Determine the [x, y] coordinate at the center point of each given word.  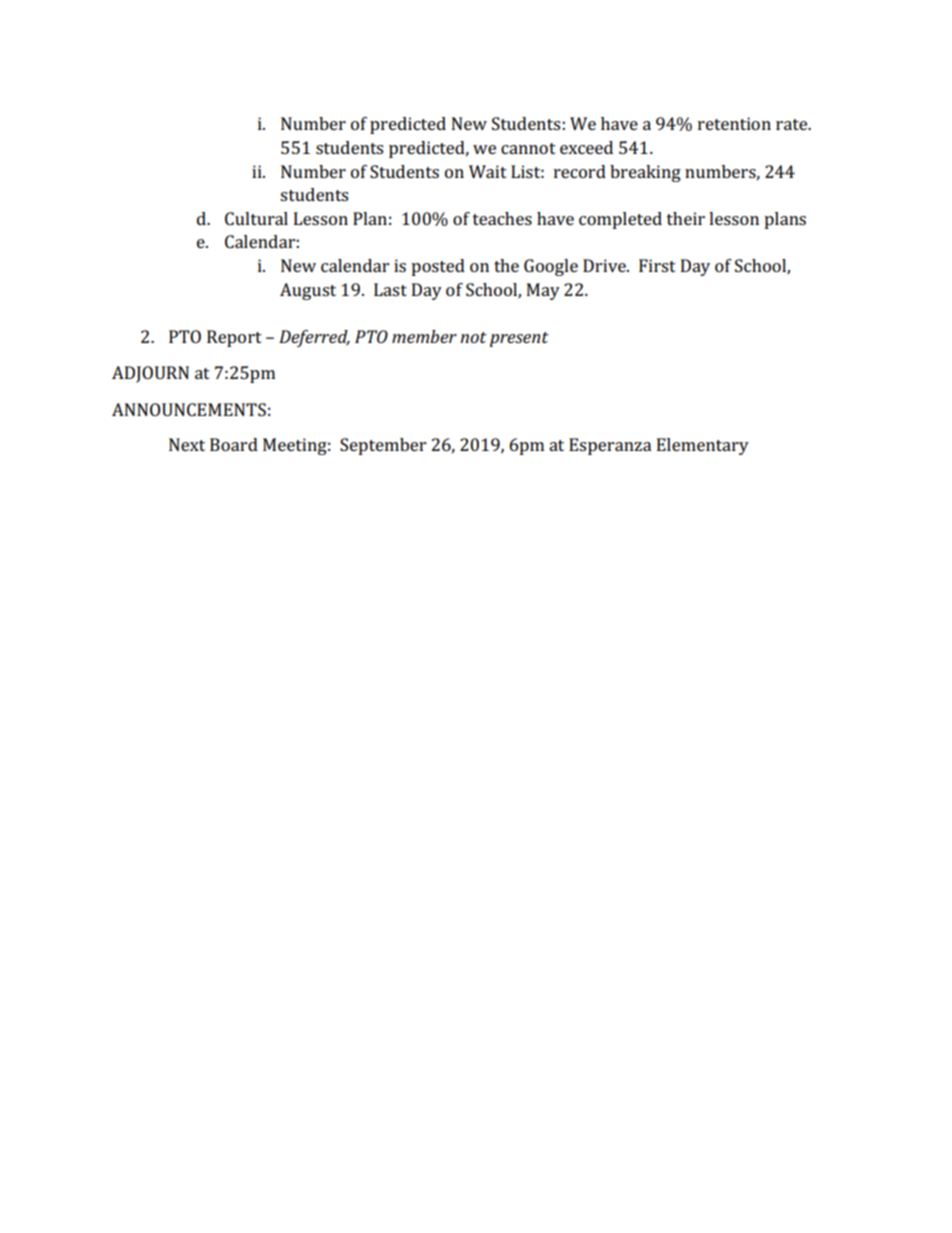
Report [234, 338]
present [519, 339]
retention [734, 123]
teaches [502, 218]
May [543, 291]
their [686, 218]
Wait [488, 171]
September [383, 446]
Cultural [256, 218]
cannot [528, 148]
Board [234, 444]
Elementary [703, 446]
